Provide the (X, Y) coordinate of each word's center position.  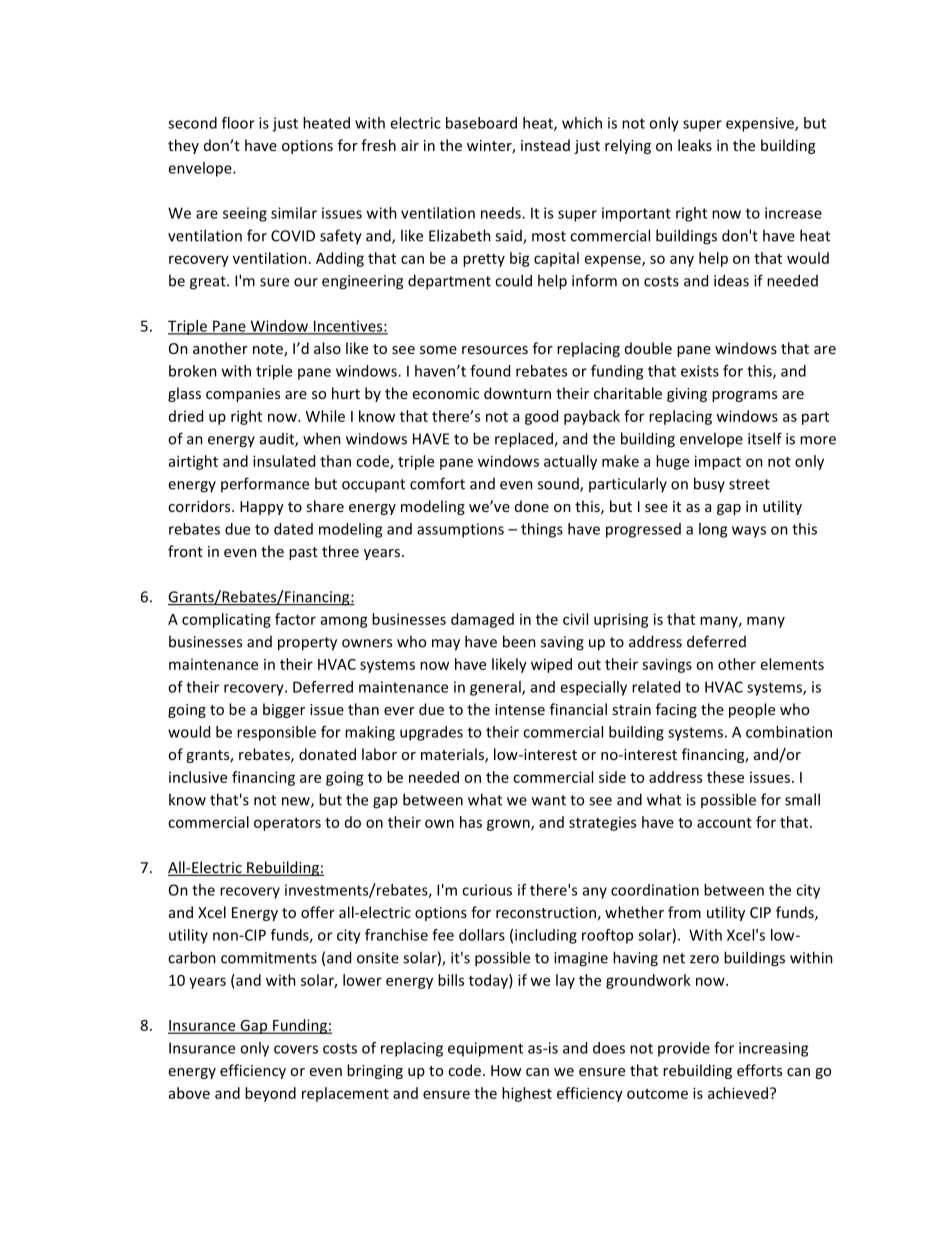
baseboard (481, 123)
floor (238, 123)
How (506, 1070)
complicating (226, 620)
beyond (270, 1094)
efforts (759, 1070)
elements (792, 664)
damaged (482, 620)
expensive (761, 124)
